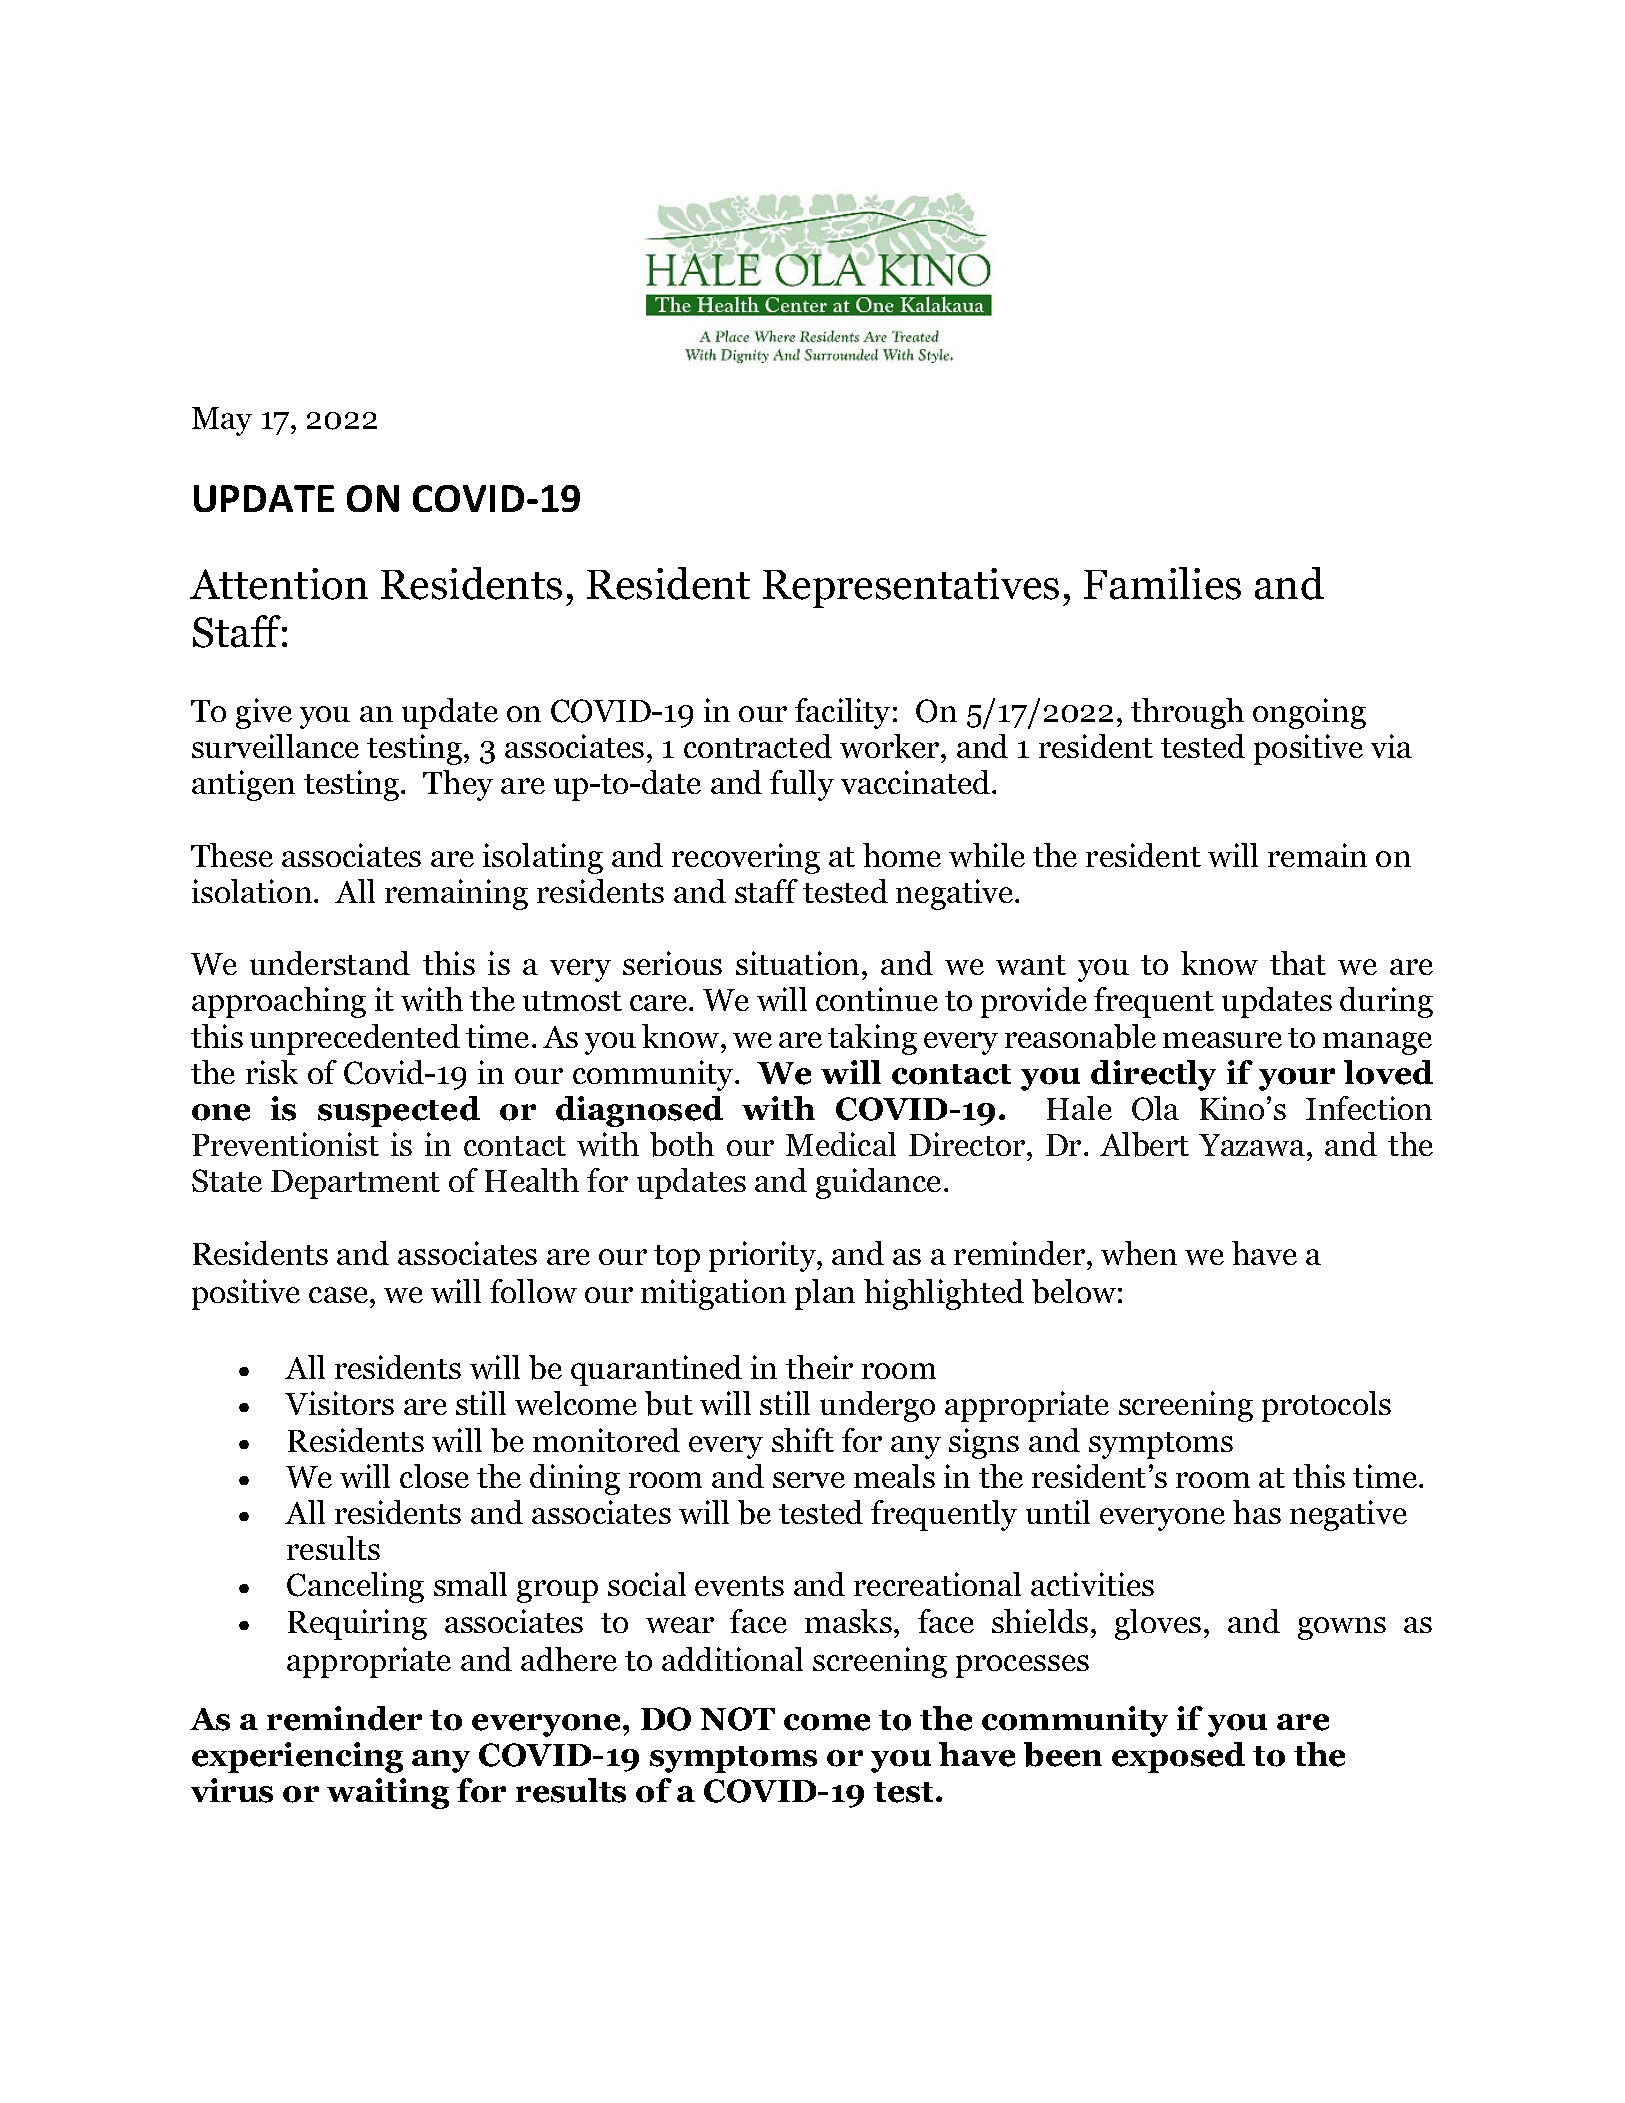  What do you see at coordinates (825, 1294) in the image?
I see `plan` at bounding box center [825, 1294].
